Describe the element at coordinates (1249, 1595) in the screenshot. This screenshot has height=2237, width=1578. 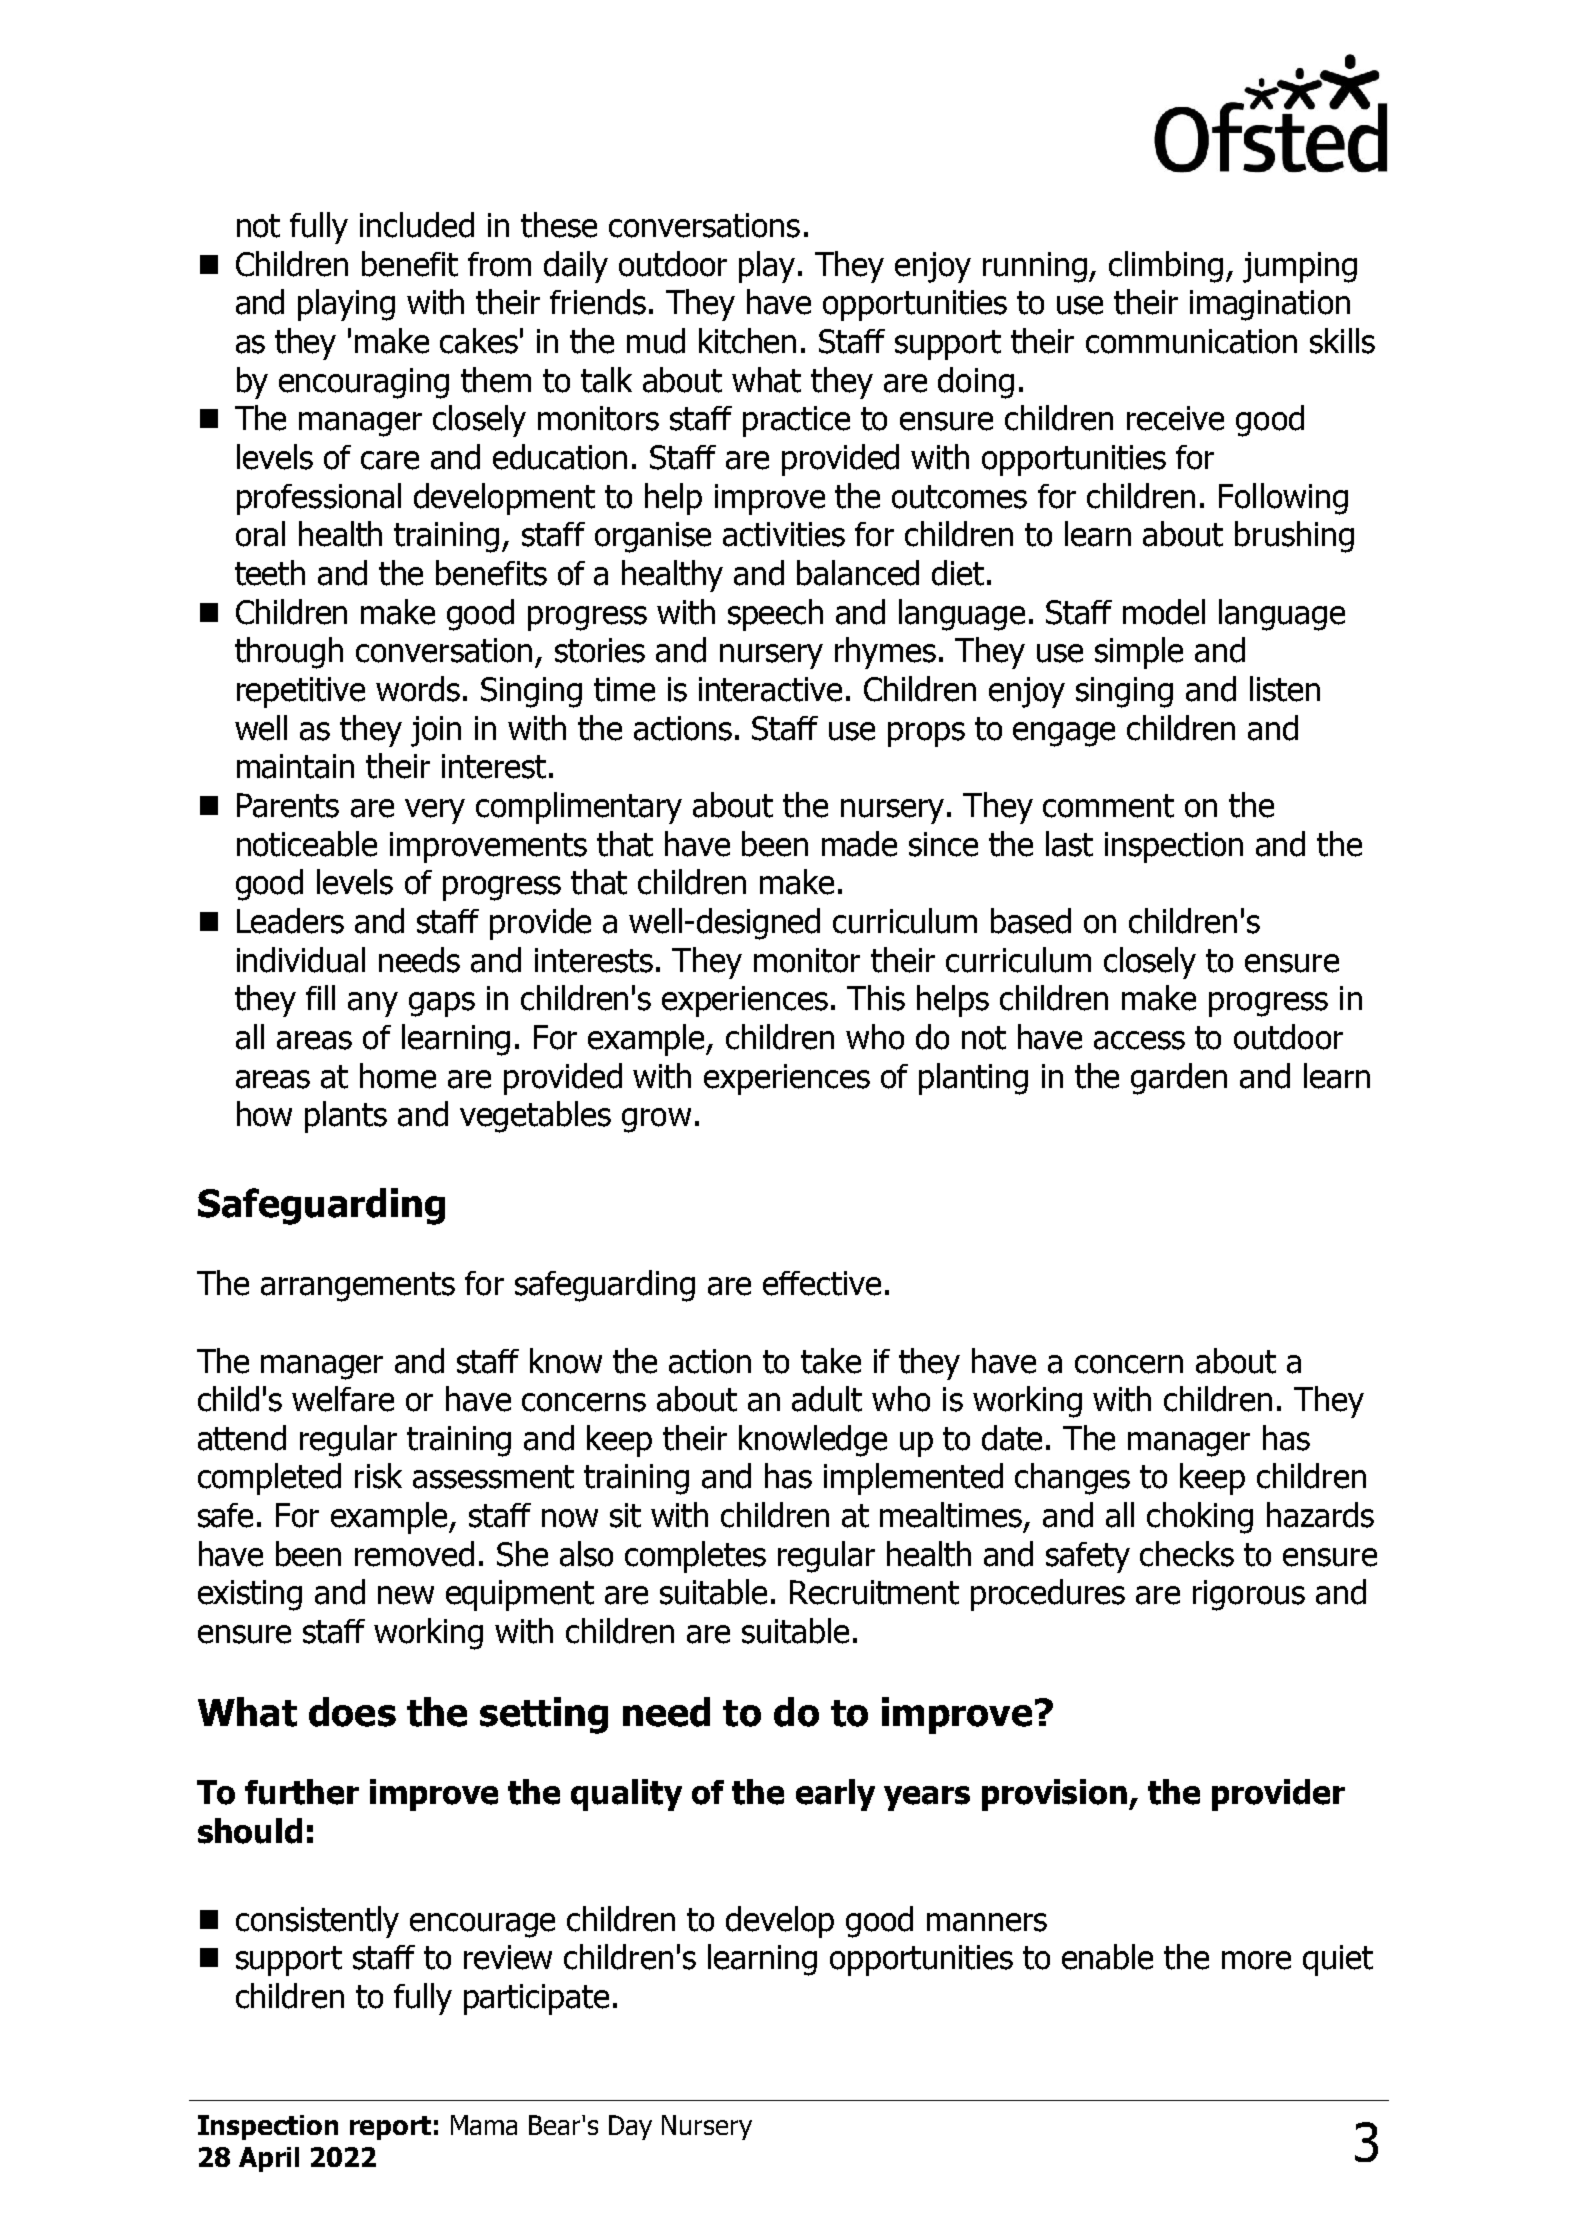
I see `rigorous` at that location.
